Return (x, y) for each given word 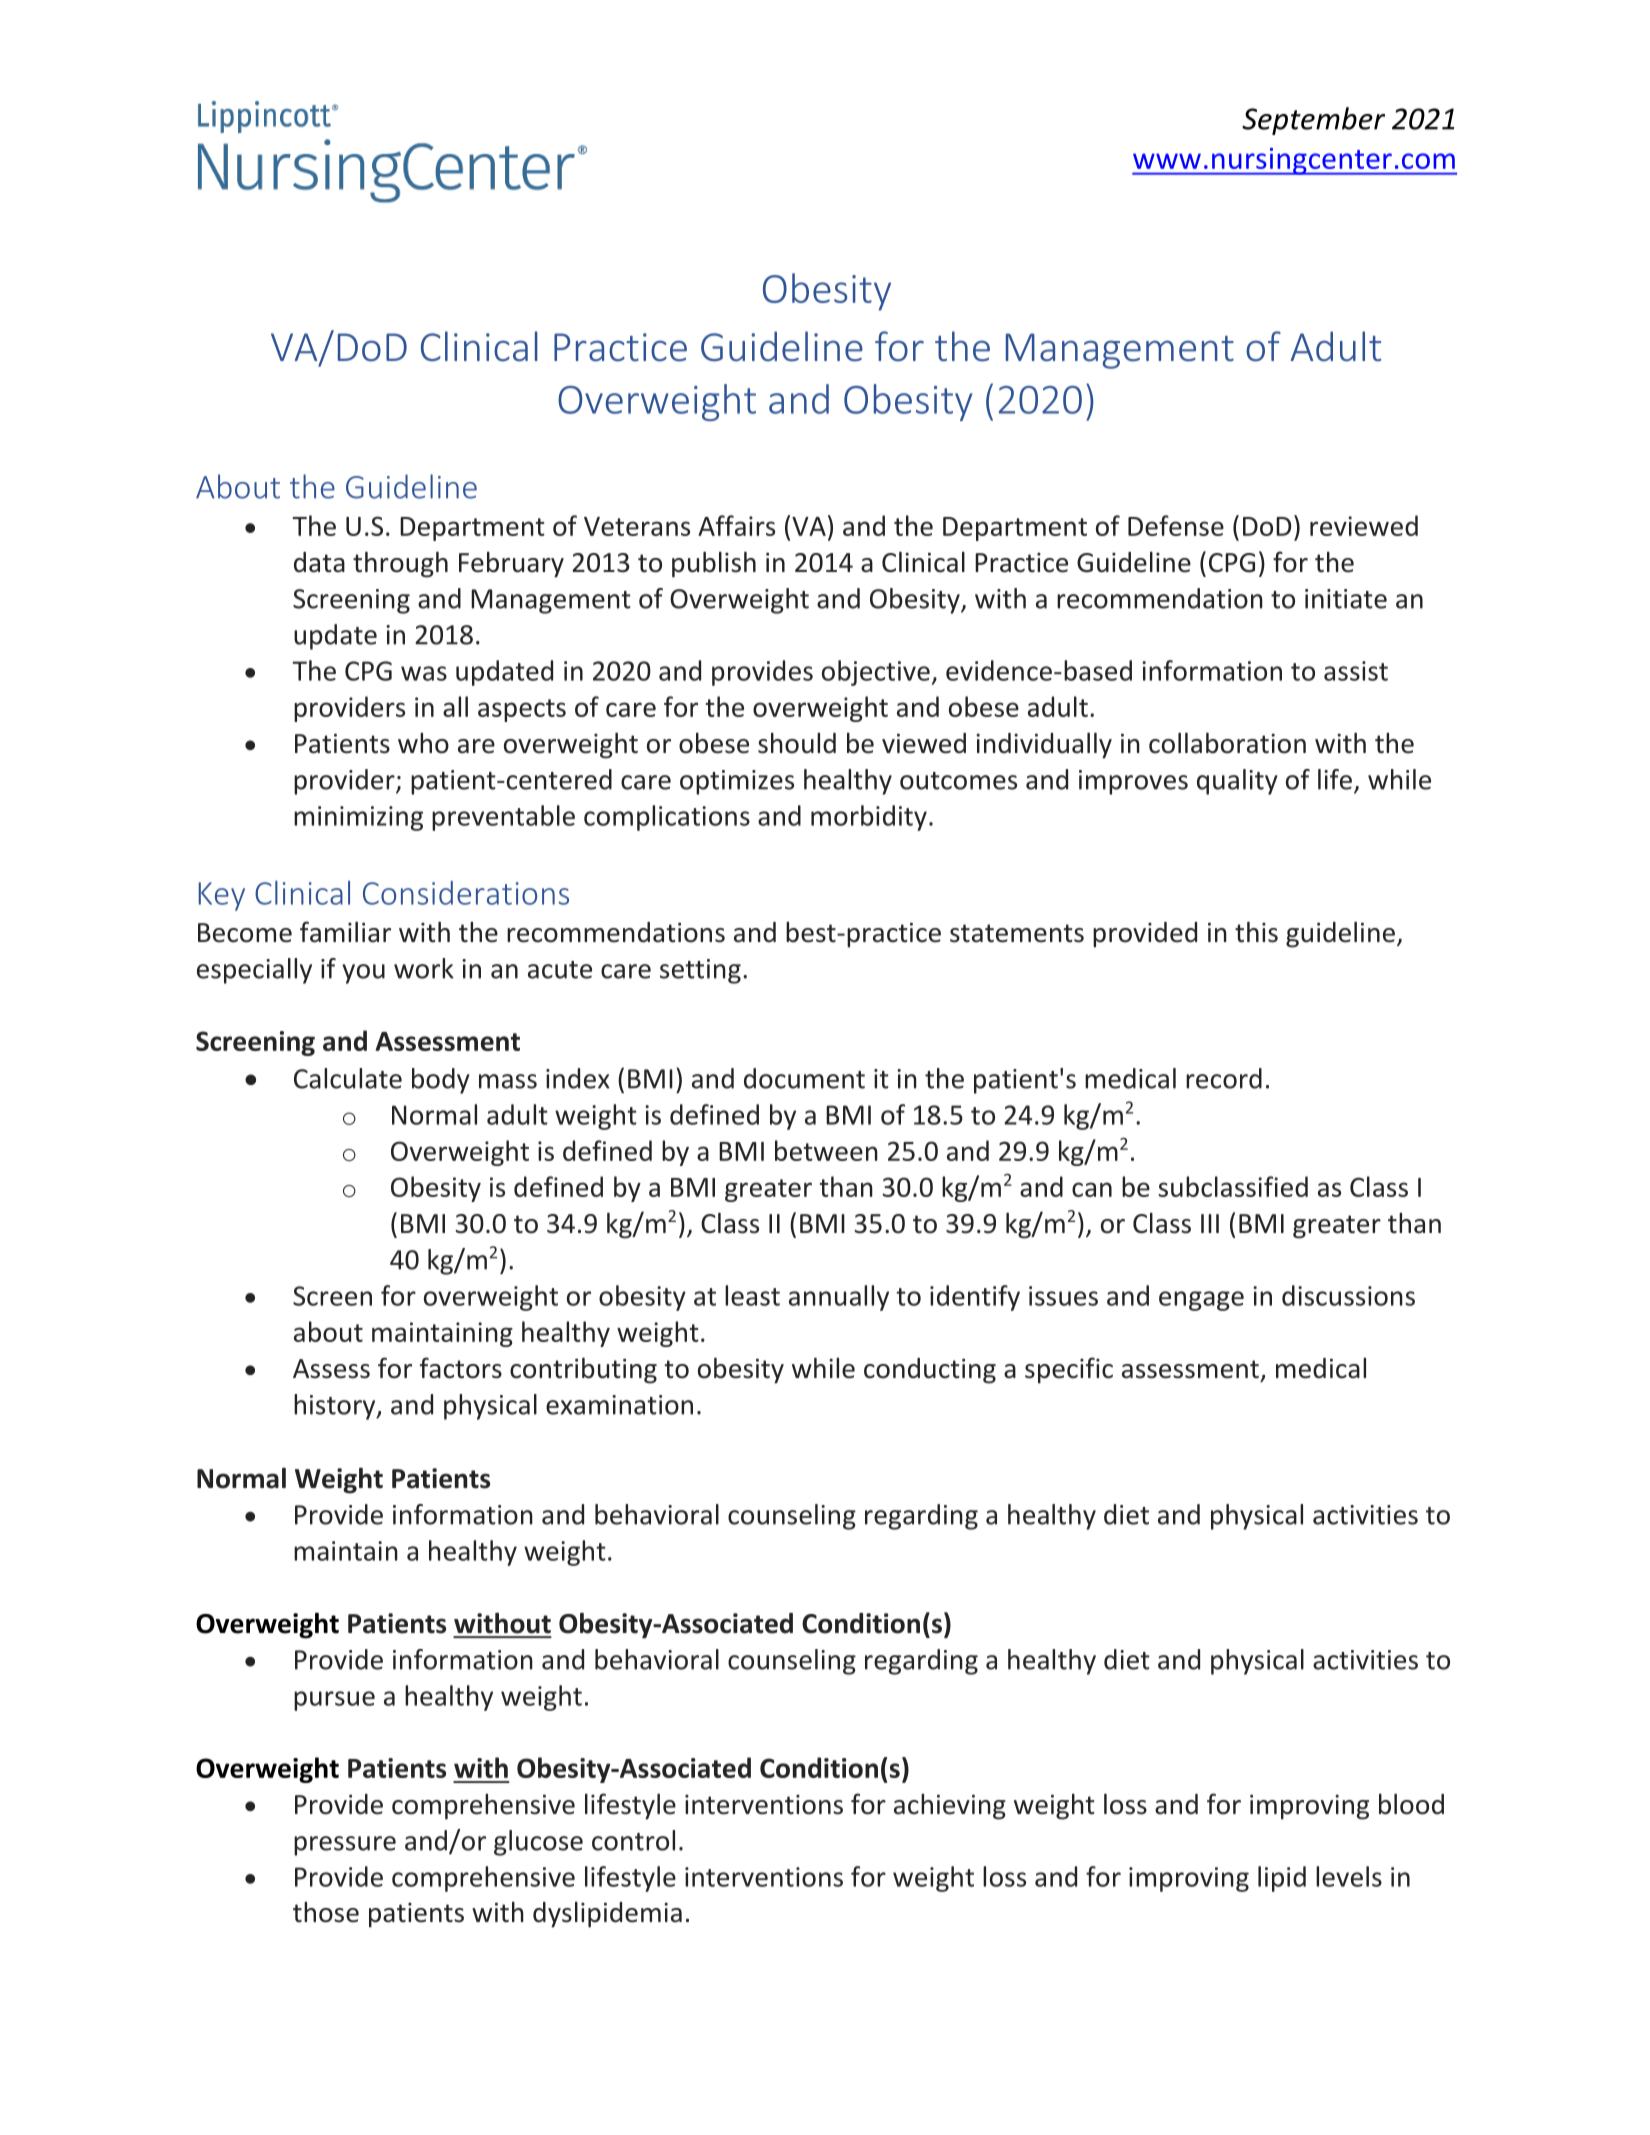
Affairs (736, 525)
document (804, 1078)
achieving (950, 1807)
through (400, 564)
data (319, 562)
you (363, 974)
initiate (1346, 599)
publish (714, 564)
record (1224, 1078)
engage (1201, 1301)
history (336, 1407)
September (1313, 121)
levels (1349, 1876)
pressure (345, 1846)
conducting (930, 1371)
